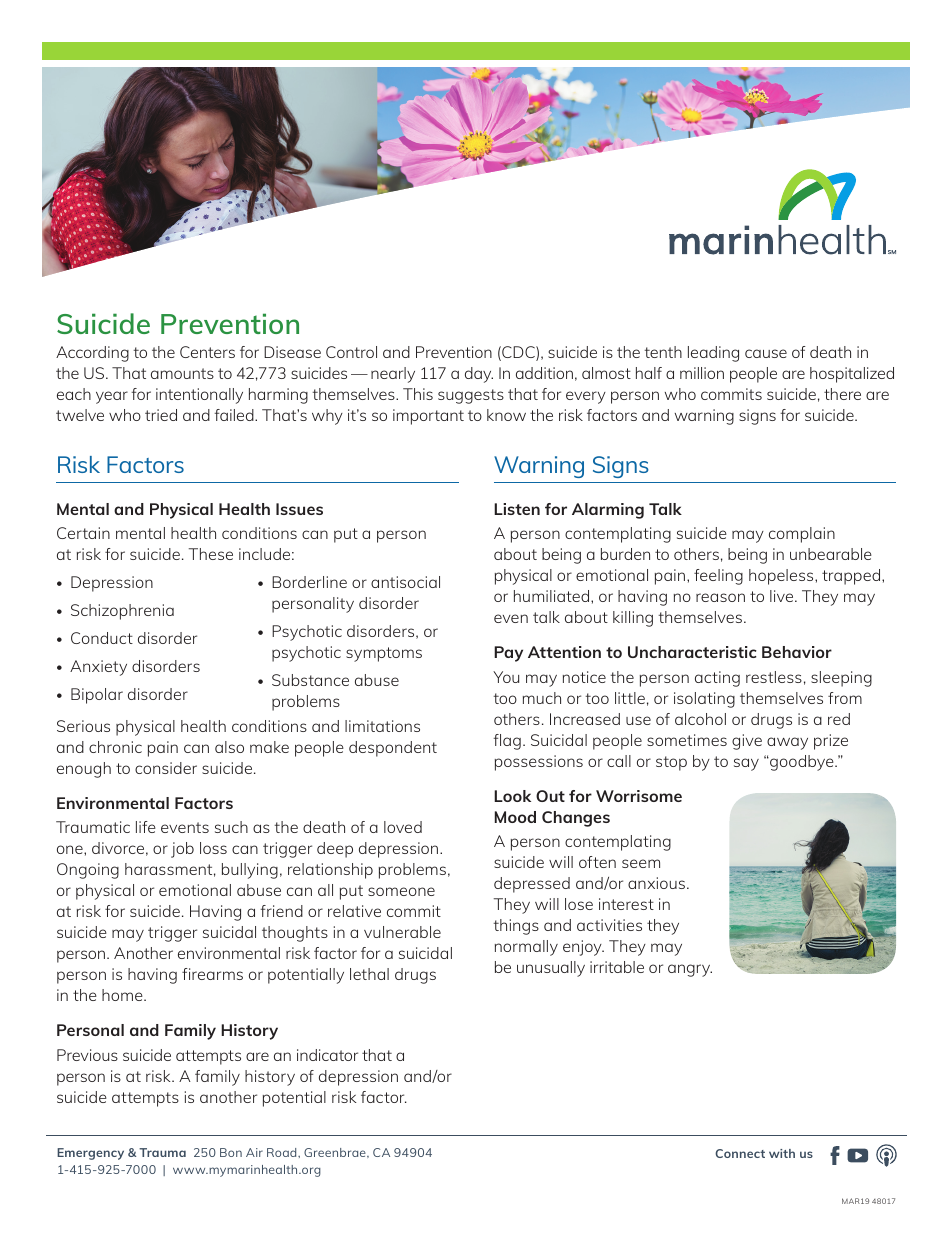  I want to click on day, so click(479, 375).
